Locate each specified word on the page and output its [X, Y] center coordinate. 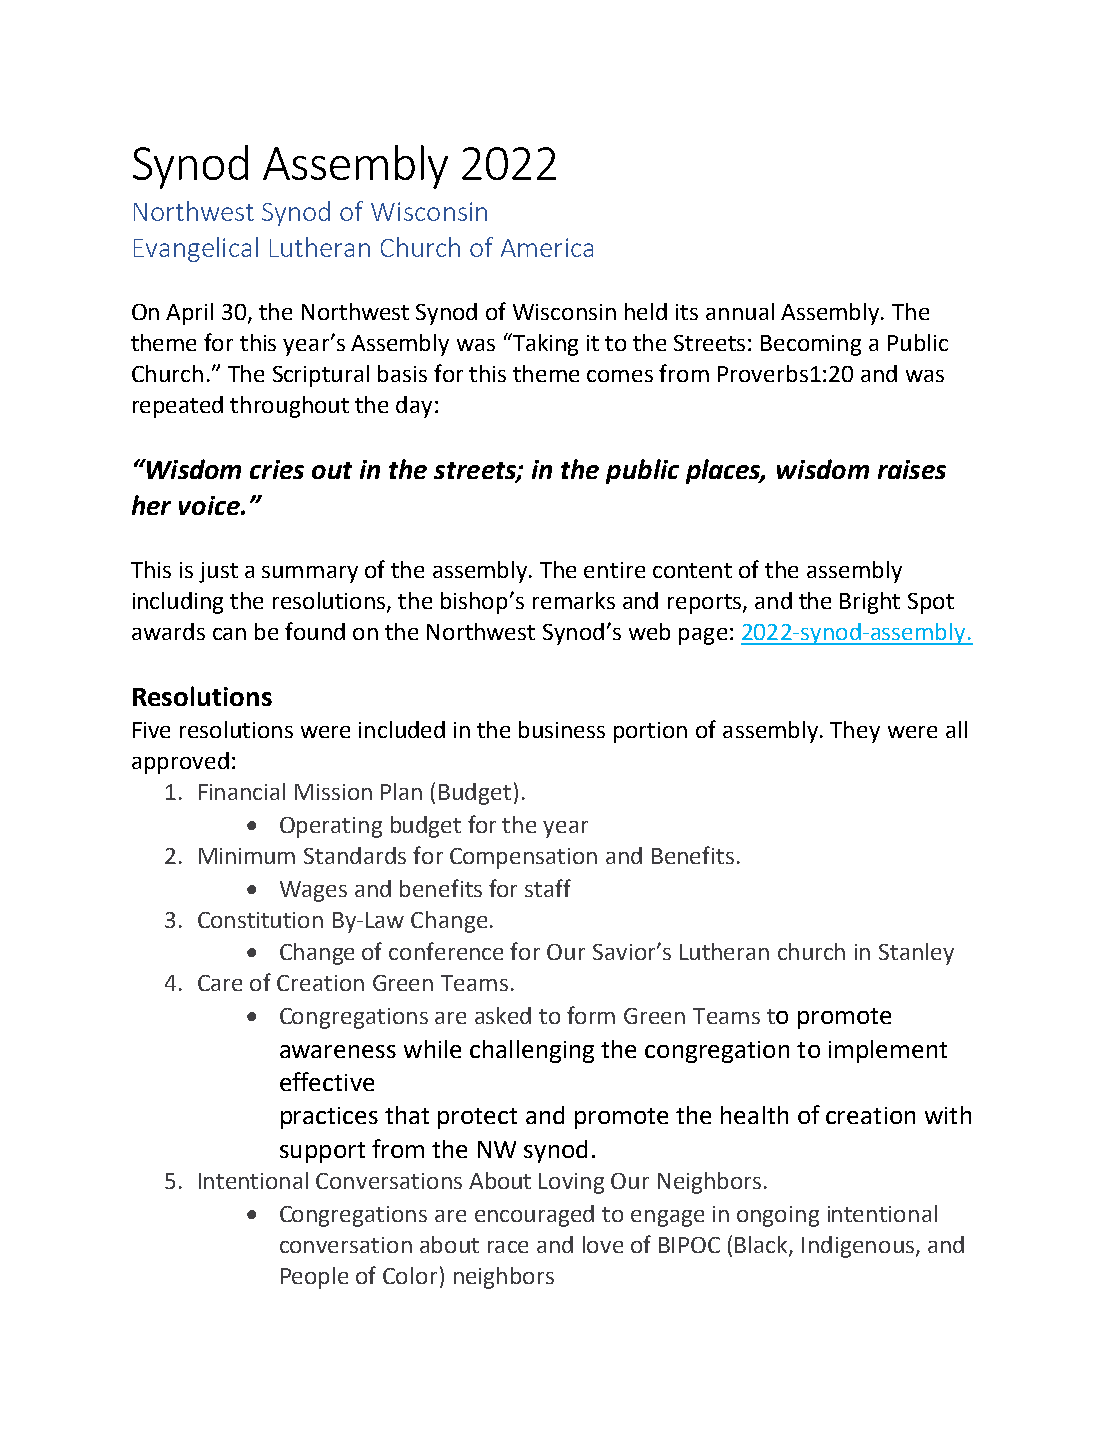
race [508, 1247]
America [547, 247]
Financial [242, 791]
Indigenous [858, 1247]
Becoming [811, 345]
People [314, 1278]
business [562, 729]
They [855, 732]
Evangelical [196, 249]
